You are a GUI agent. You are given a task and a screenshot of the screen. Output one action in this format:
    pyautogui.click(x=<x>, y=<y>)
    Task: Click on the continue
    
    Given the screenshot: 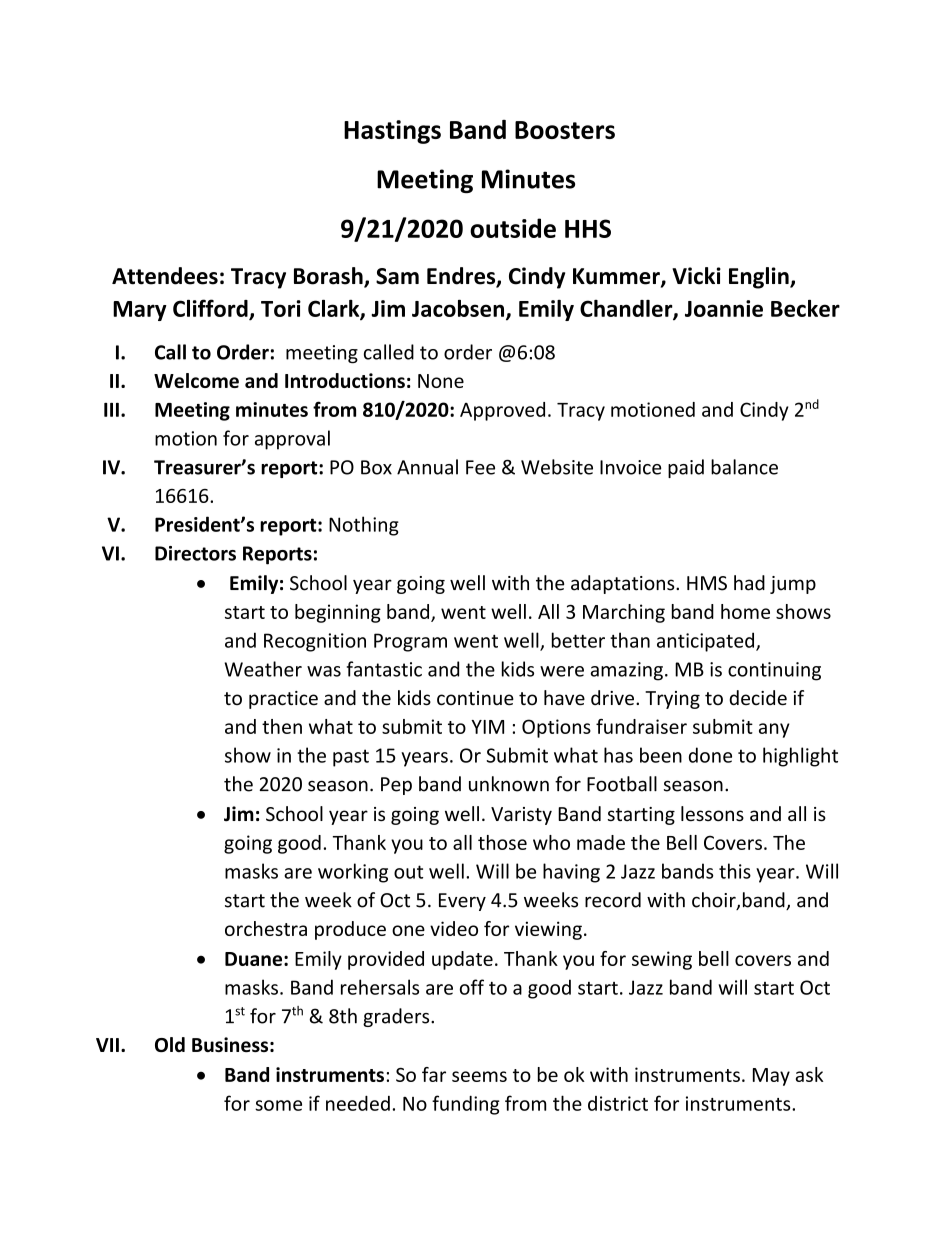 What is the action you would take?
    pyautogui.click(x=475, y=698)
